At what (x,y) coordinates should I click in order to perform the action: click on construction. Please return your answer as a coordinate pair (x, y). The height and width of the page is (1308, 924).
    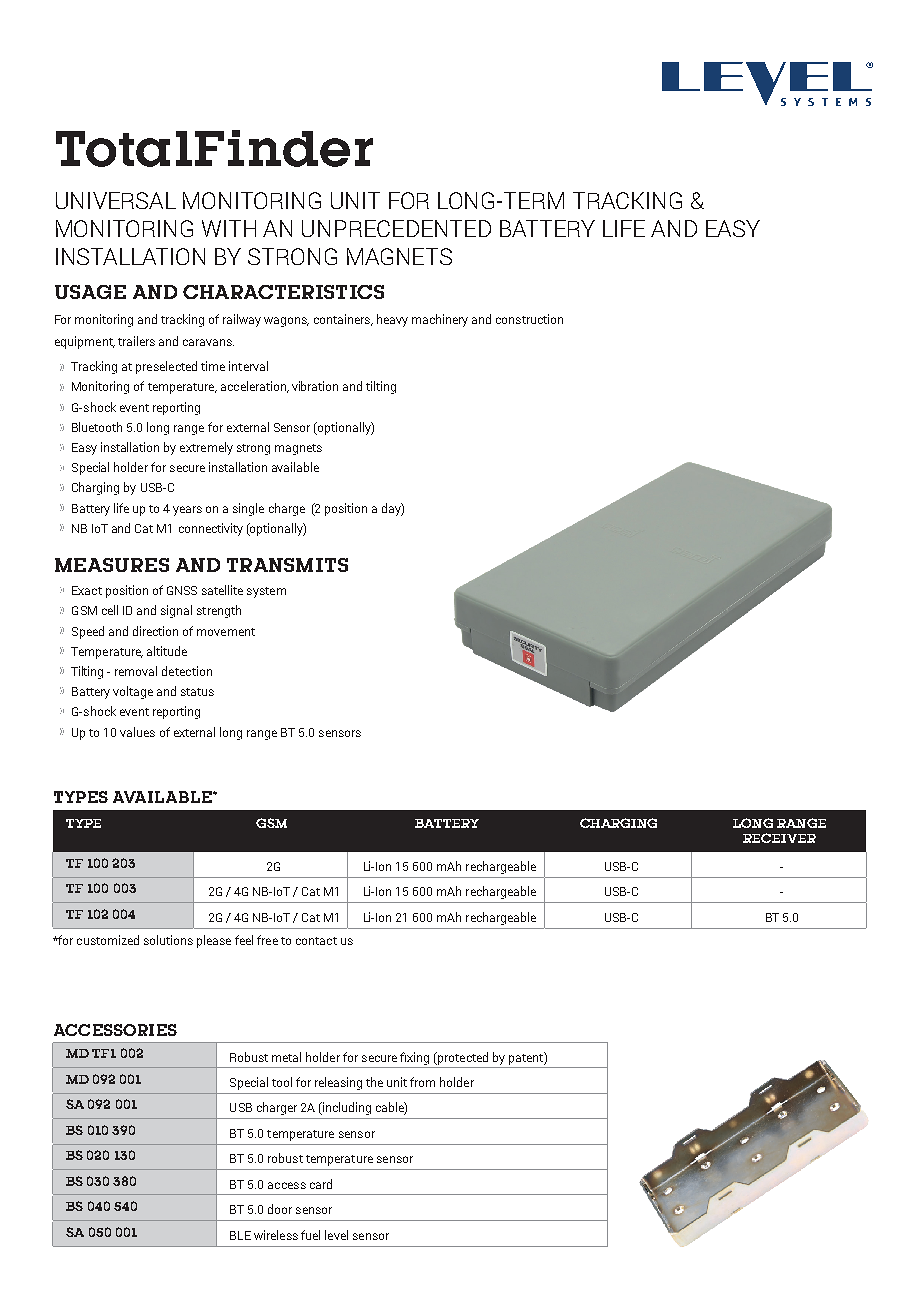
    Looking at the image, I should click on (529, 319).
